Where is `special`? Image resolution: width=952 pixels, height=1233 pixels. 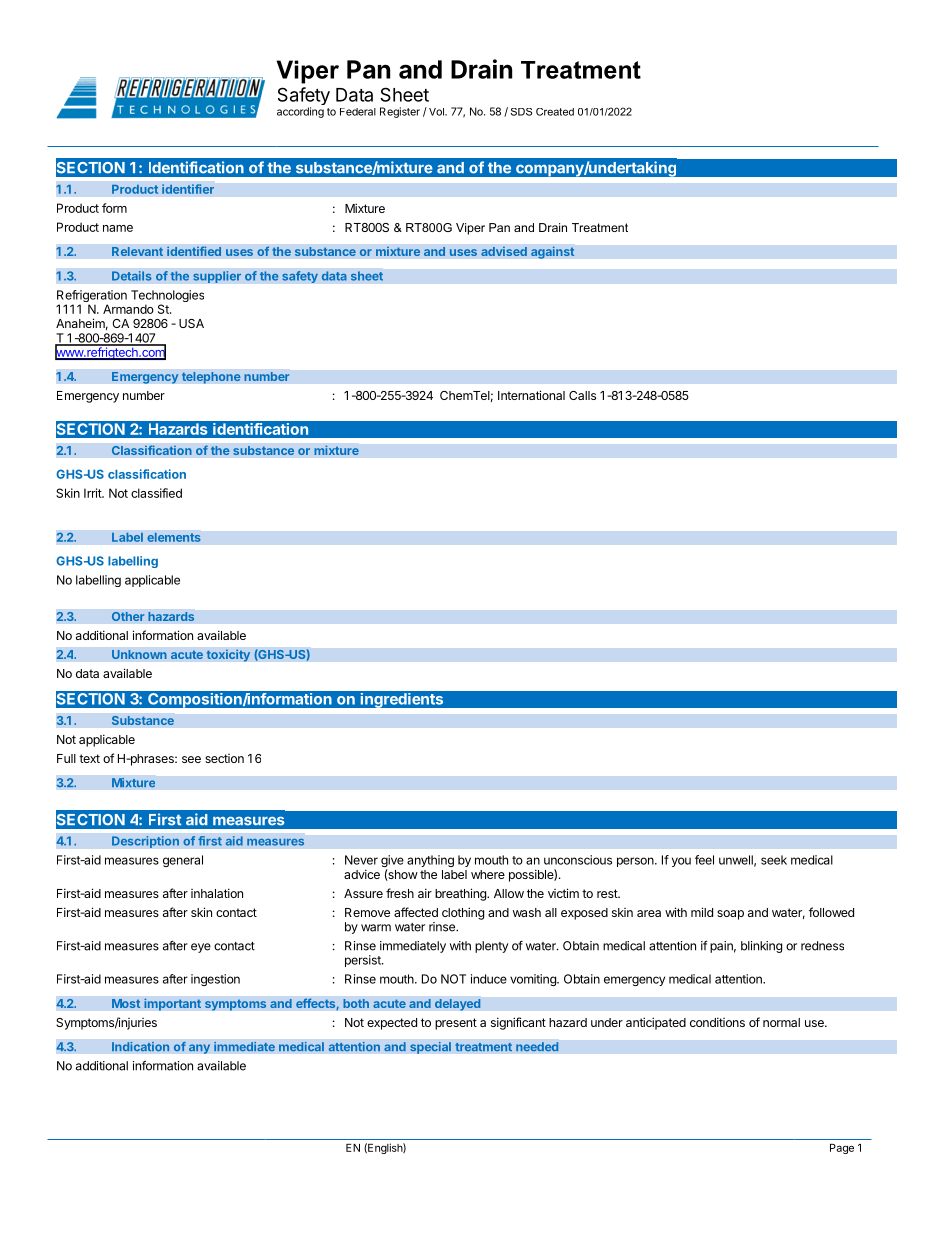
special is located at coordinates (430, 1047).
